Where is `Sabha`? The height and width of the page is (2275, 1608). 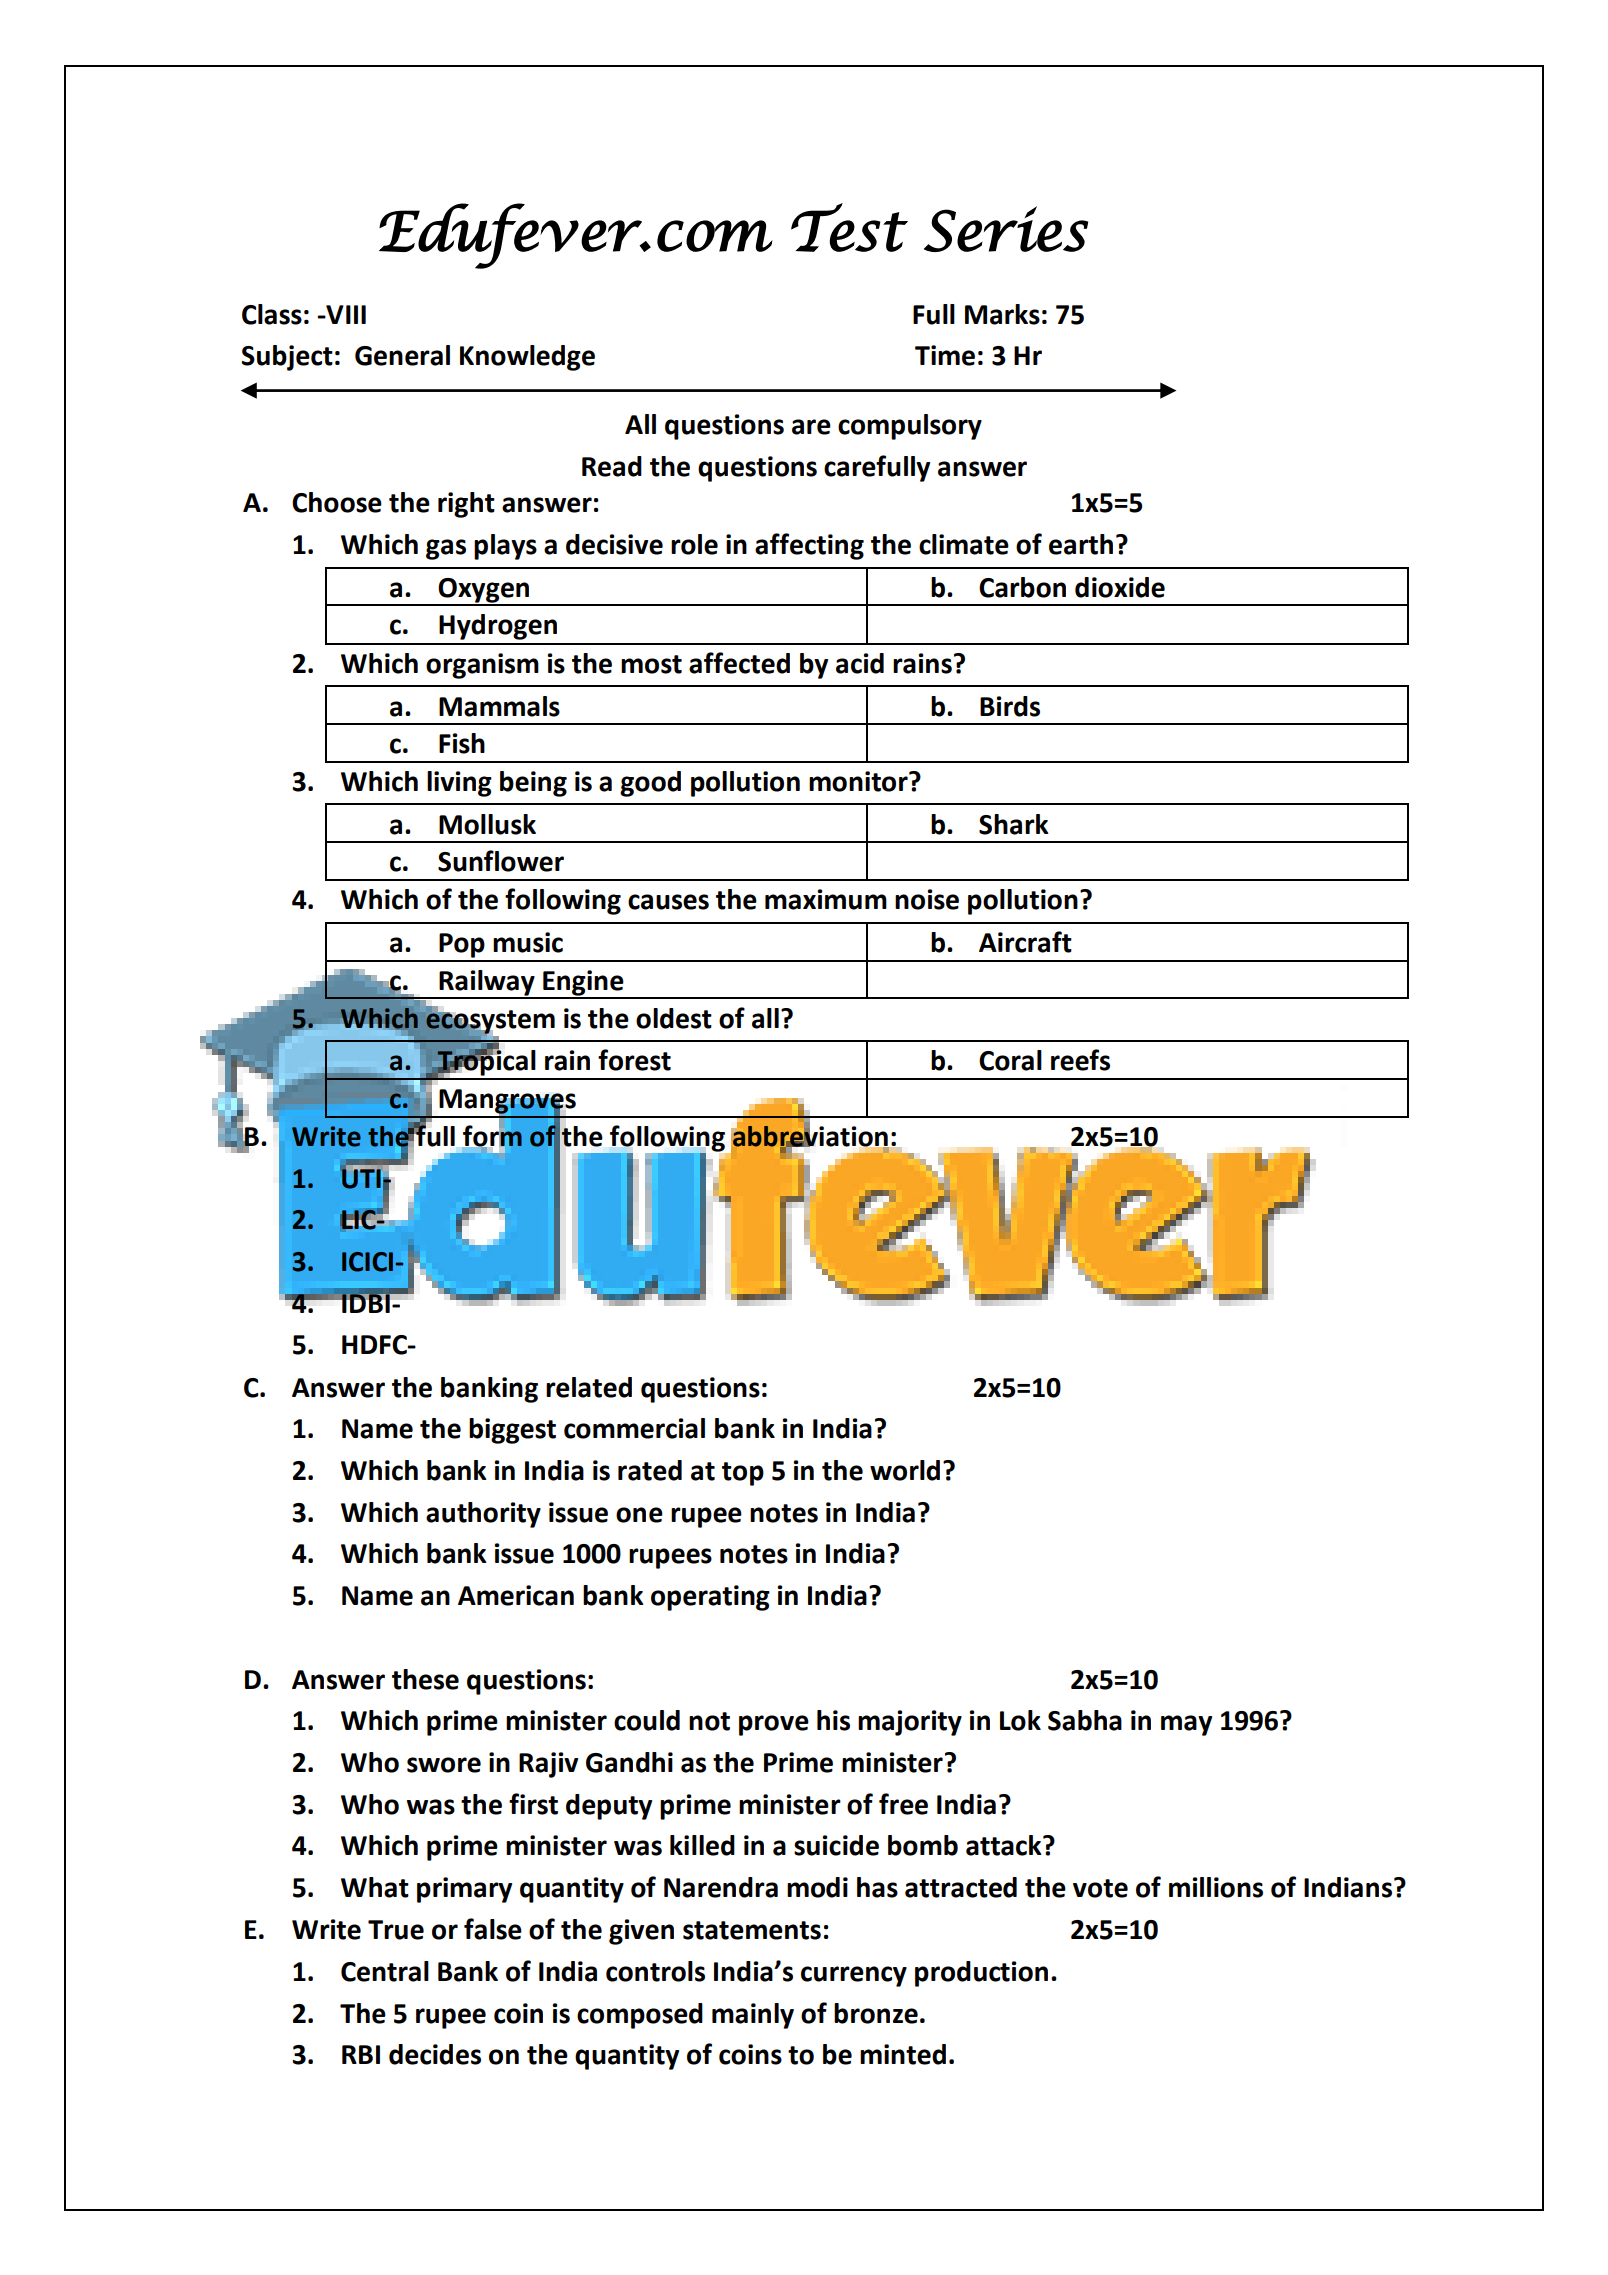
Sabha is located at coordinates (1085, 1720).
